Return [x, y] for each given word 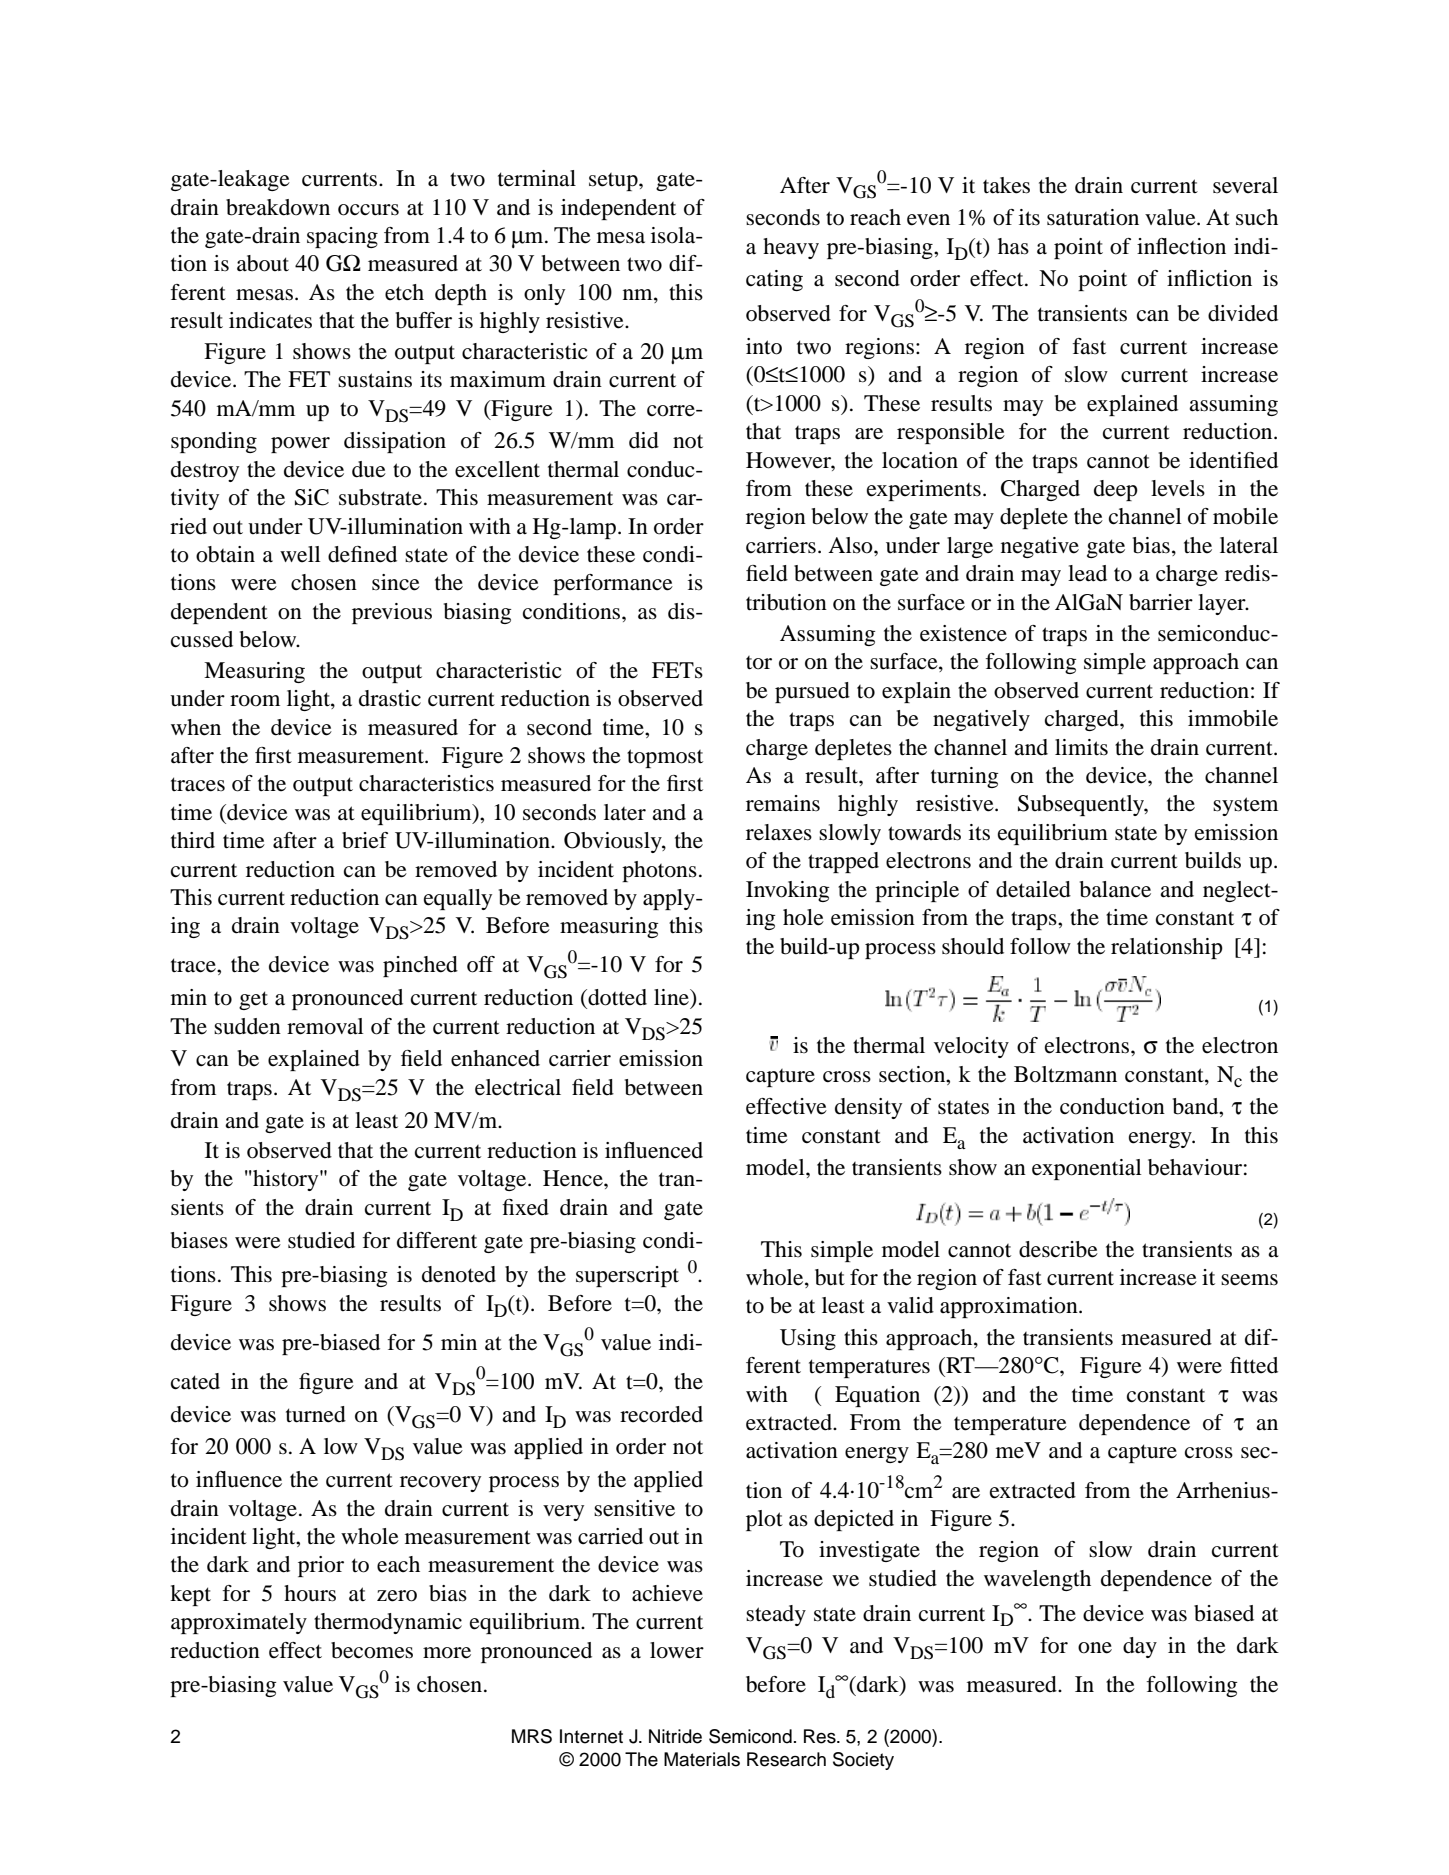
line [672, 997]
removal [325, 1026]
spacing [342, 237]
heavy [791, 248]
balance [1115, 889]
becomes [372, 1650]
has [1013, 246]
